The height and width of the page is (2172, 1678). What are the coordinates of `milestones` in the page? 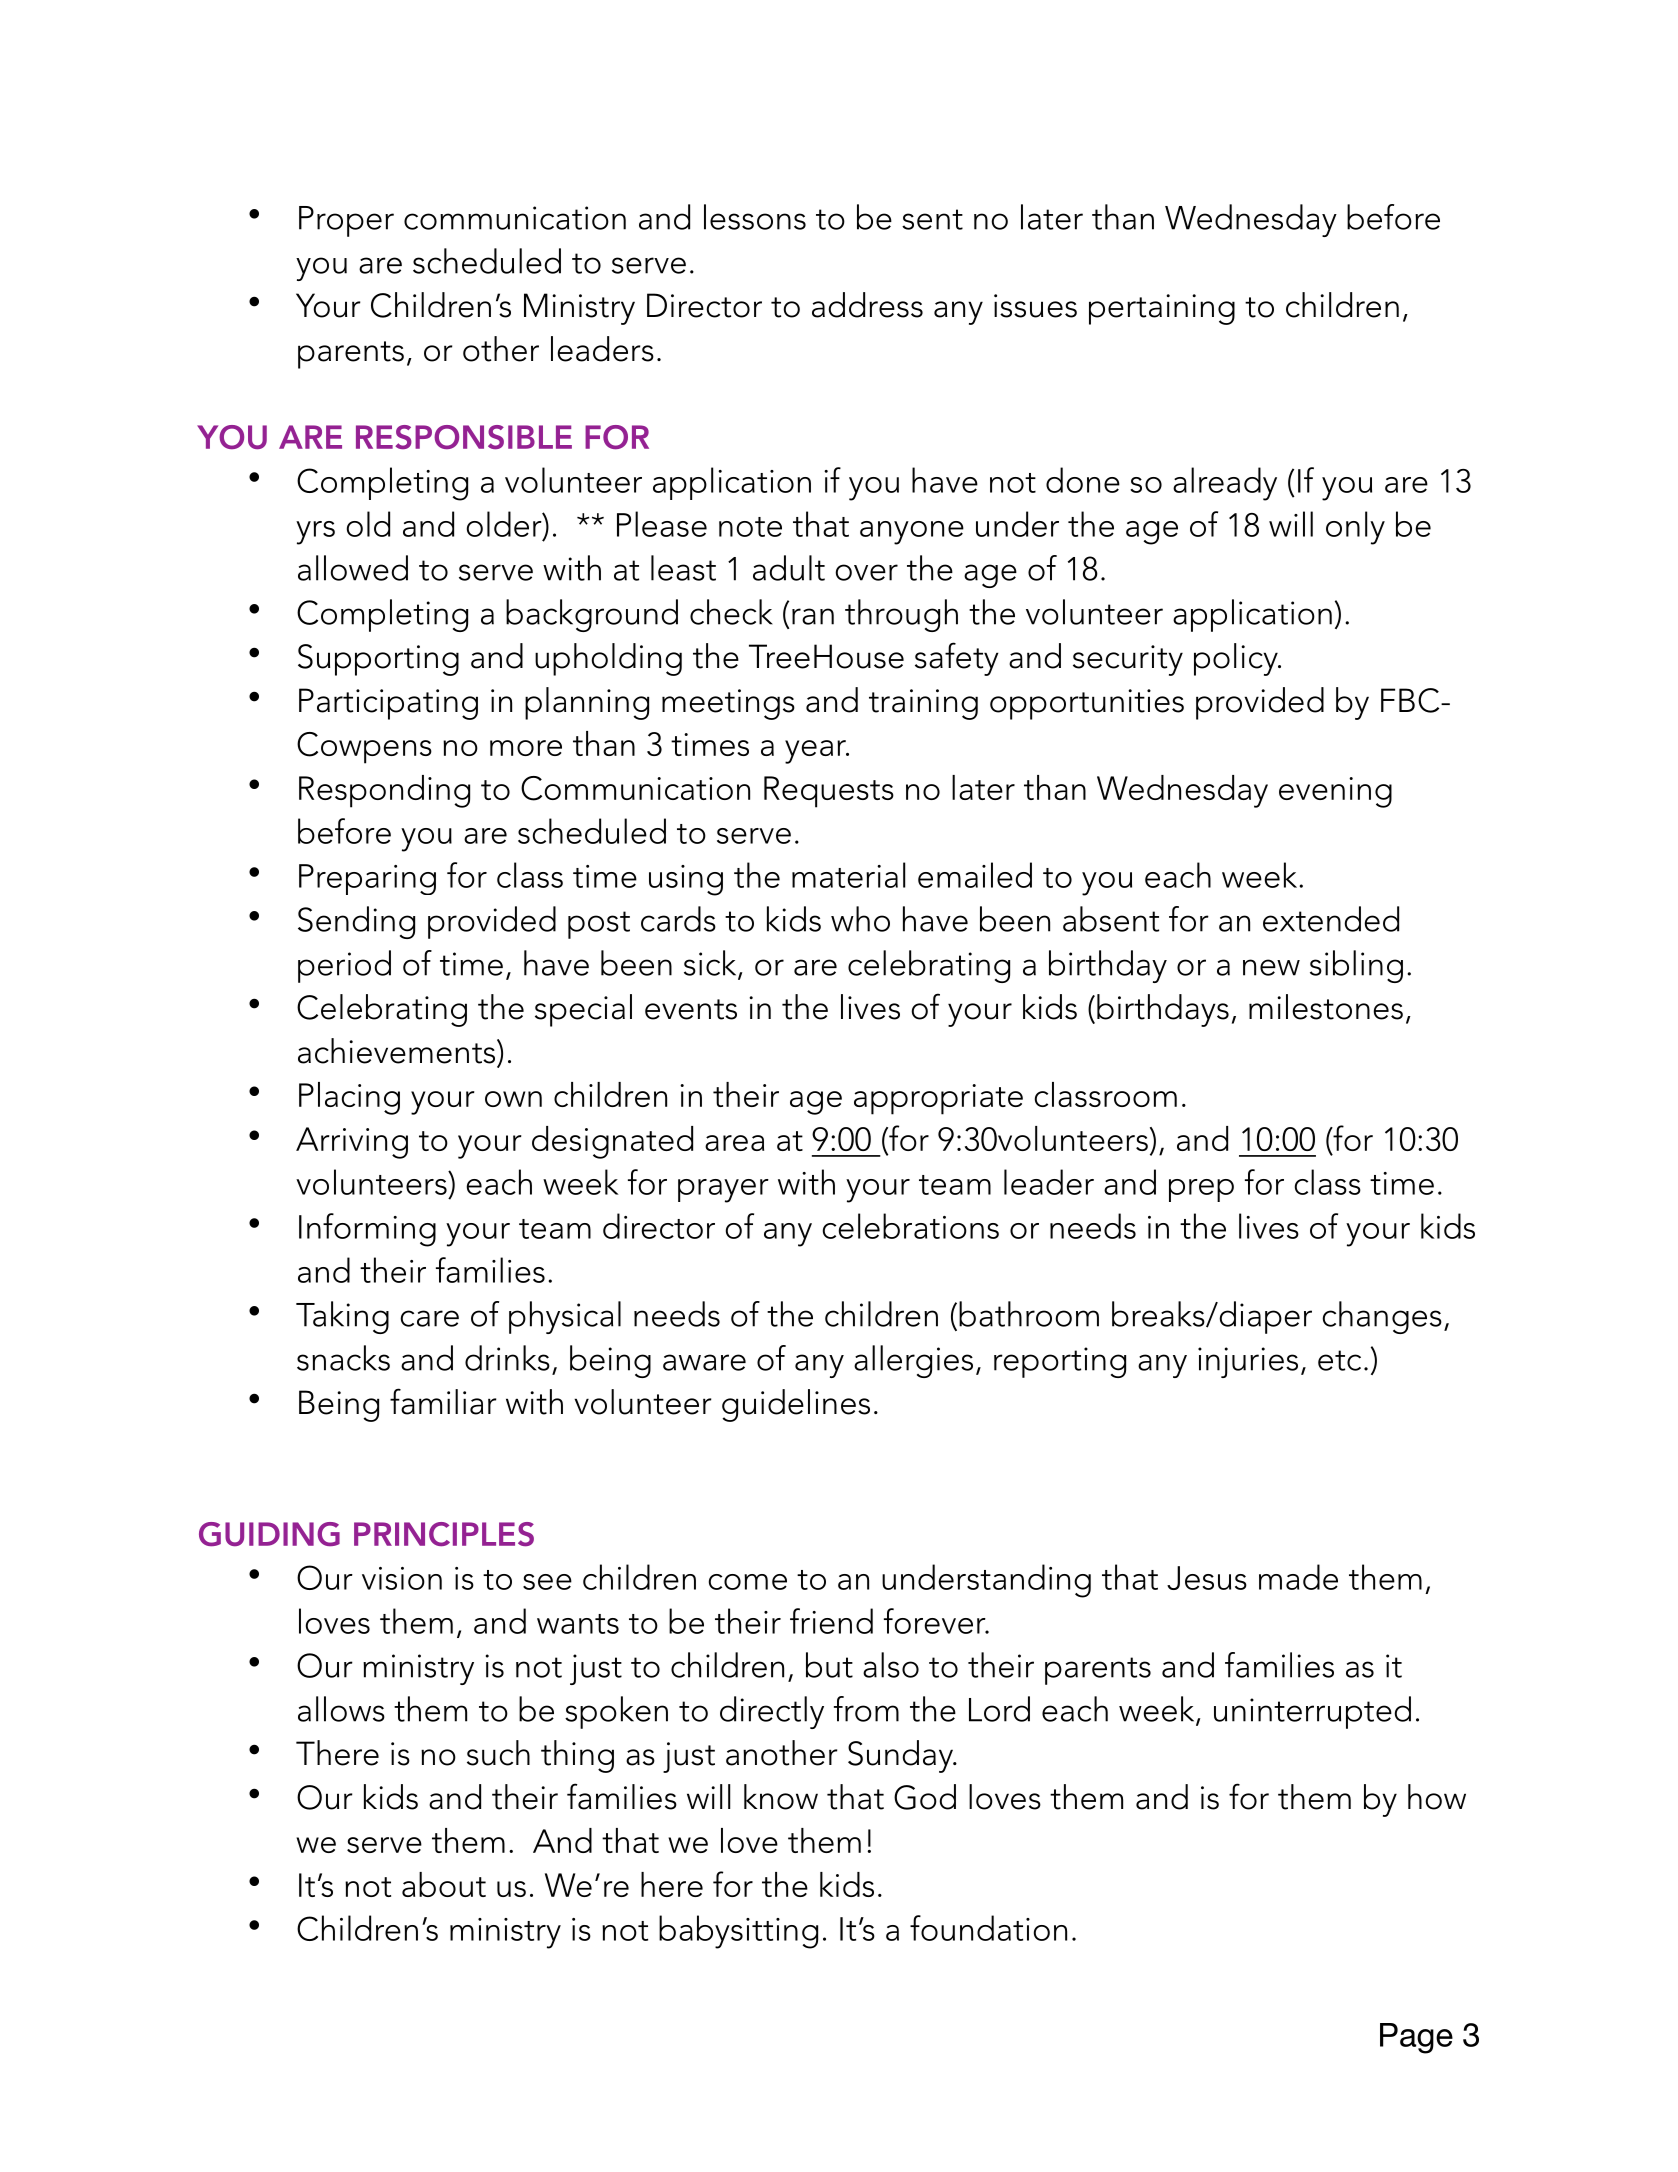 It's located at (1326, 1007).
